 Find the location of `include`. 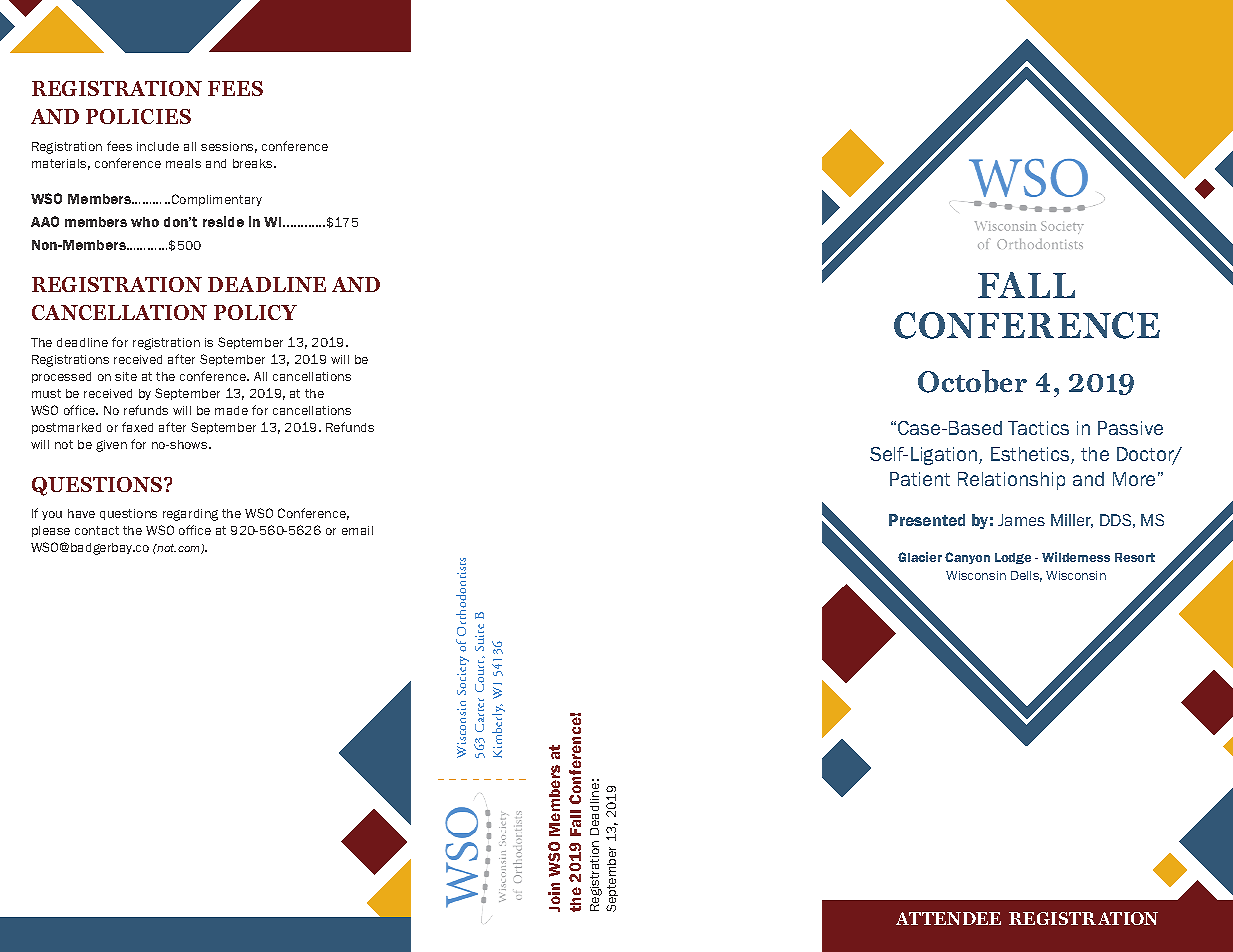

include is located at coordinates (158, 146).
